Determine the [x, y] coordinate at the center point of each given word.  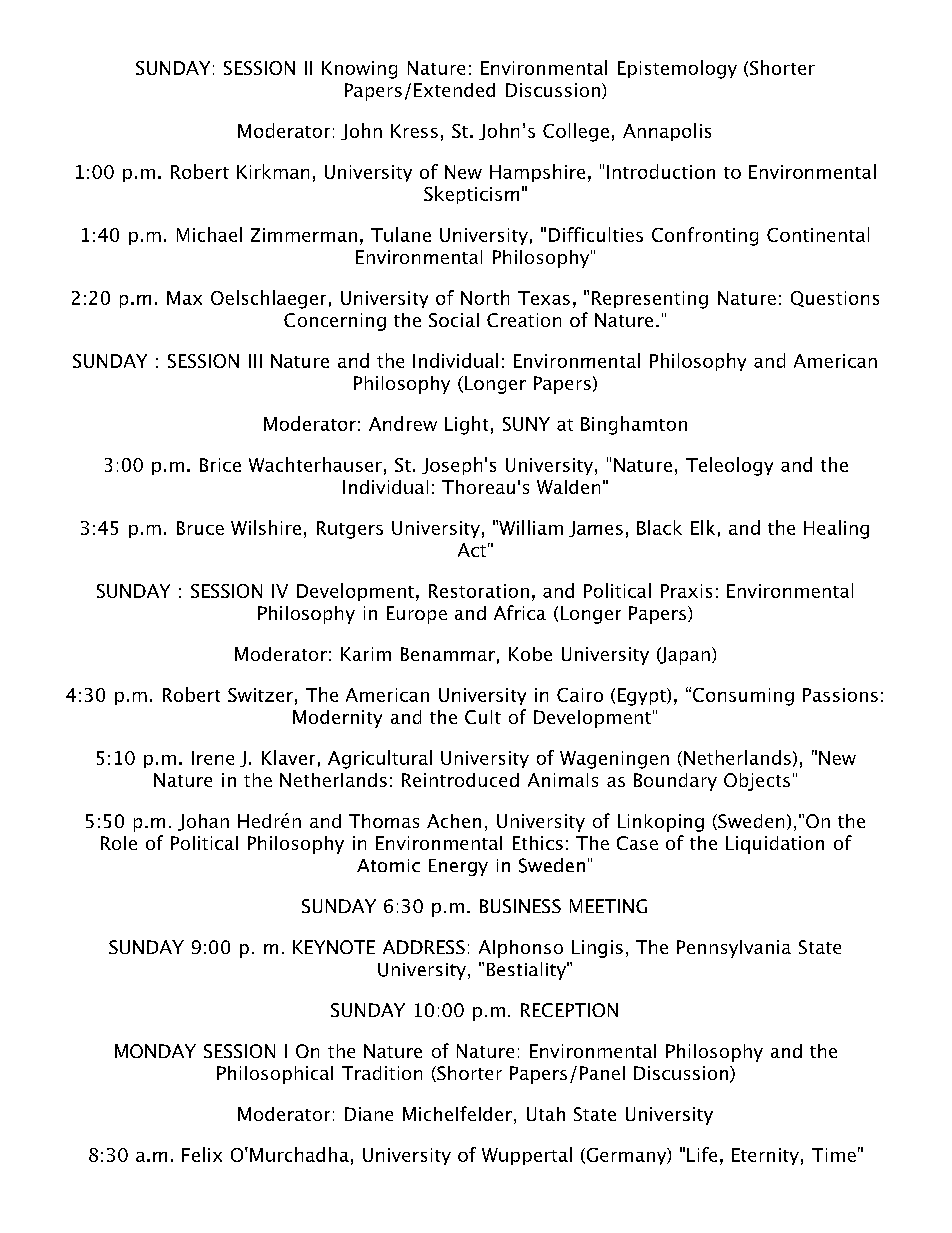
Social [454, 320]
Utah [546, 1114]
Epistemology [677, 69]
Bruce [200, 528]
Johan [203, 822]
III [255, 361]
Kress [414, 131]
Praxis [686, 591]
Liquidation [775, 845]
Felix [202, 1154]
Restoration [479, 591]
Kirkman [273, 171]
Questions [835, 299]
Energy [458, 867]
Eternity [765, 1156]
